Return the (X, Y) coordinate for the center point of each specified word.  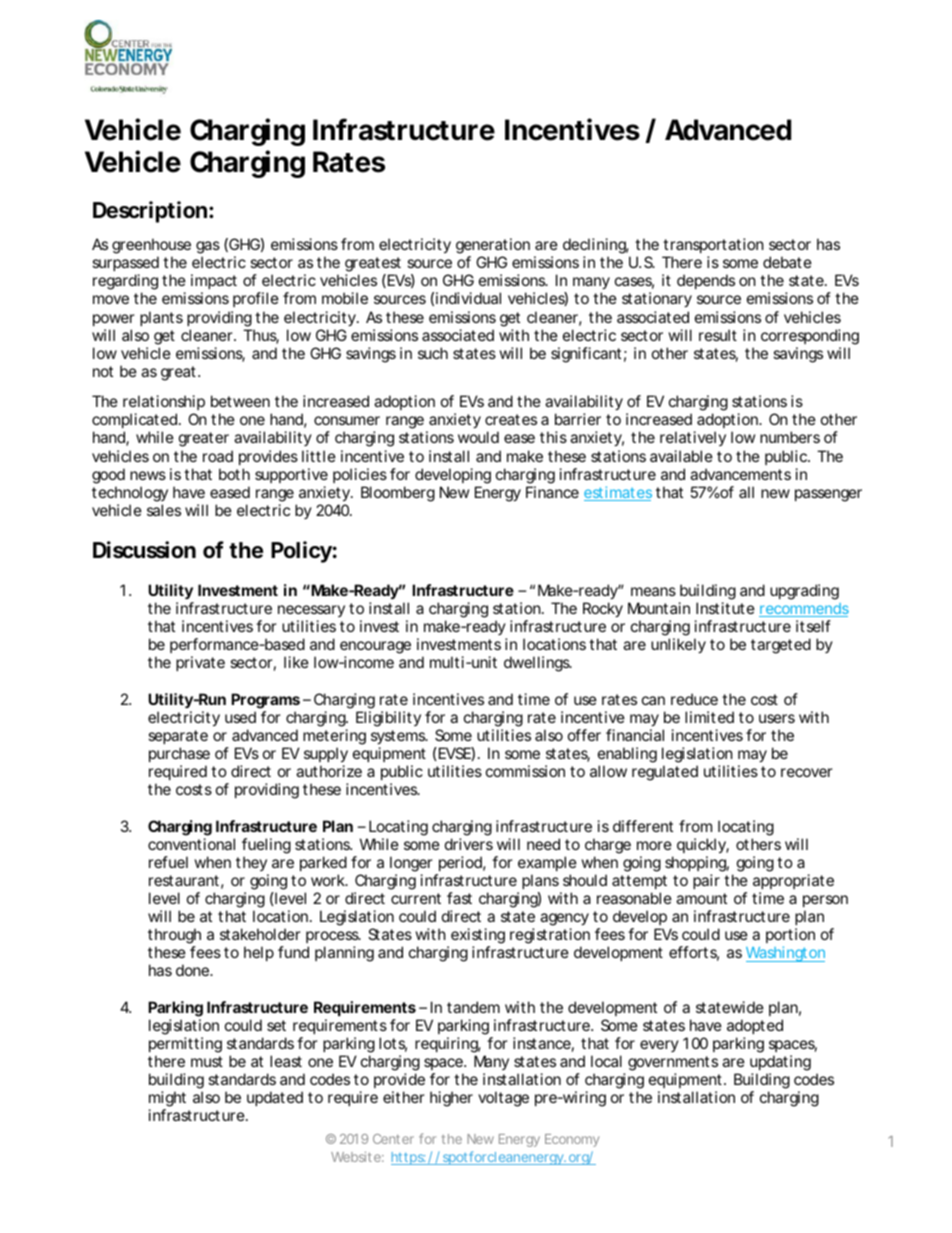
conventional (191, 844)
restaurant (184, 880)
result (718, 335)
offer (584, 735)
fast (459, 898)
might (167, 1100)
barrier (578, 419)
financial (635, 735)
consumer (347, 420)
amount (701, 898)
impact (214, 283)
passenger (828, 495)
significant (586, 355)
